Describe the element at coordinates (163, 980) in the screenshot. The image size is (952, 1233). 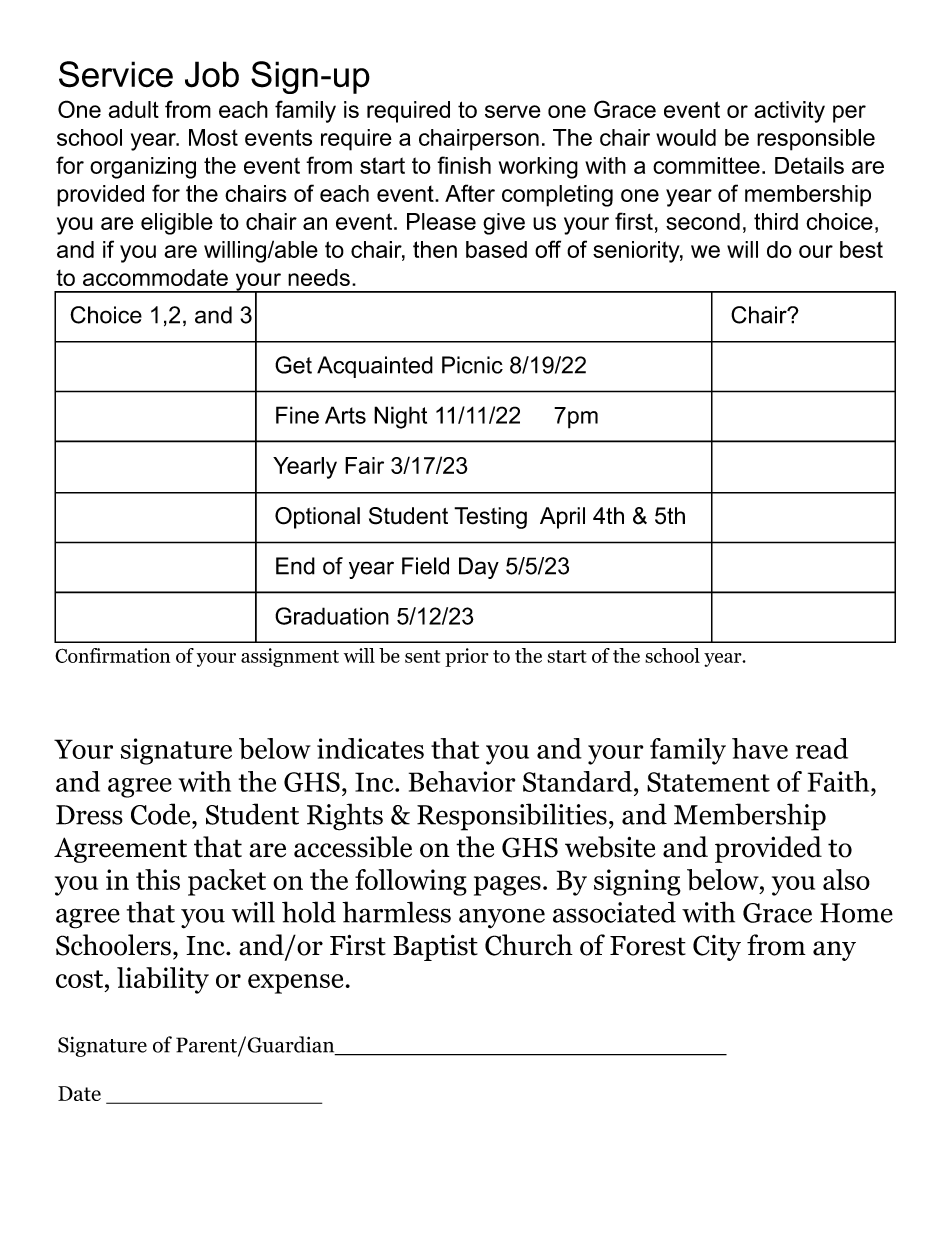
I see `liability` at that location.
